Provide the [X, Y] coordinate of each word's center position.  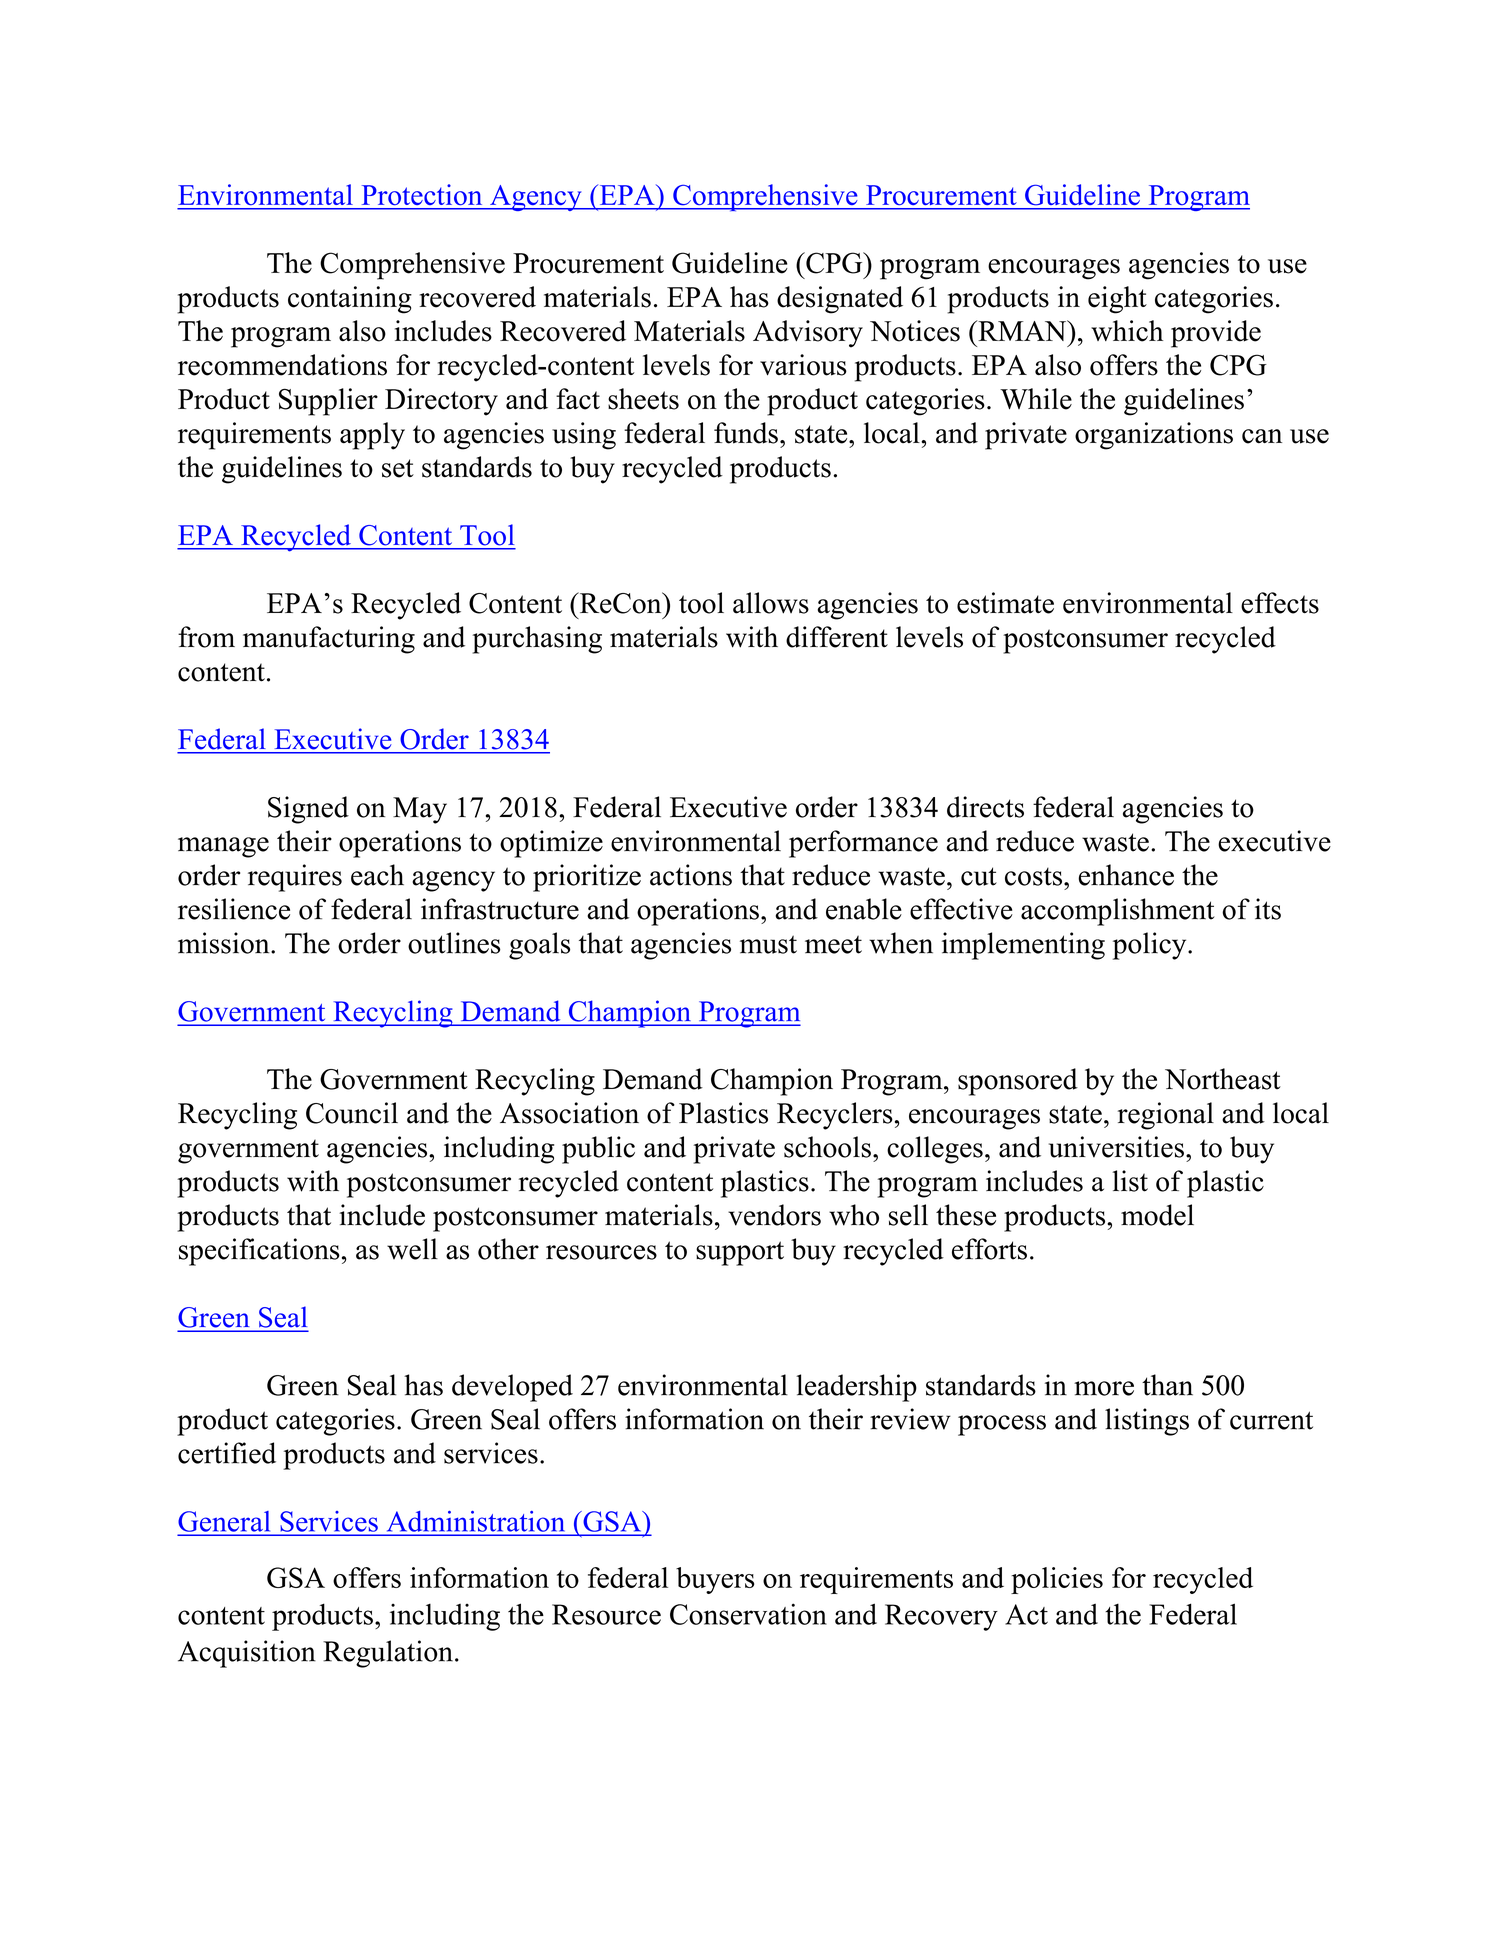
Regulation [388, 1654]
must [768, 944]
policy [1151, 946]
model [1157, 1215]
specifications [259, 1252]
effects [1280, 603]
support [740, 1253]
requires [295, 878]
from [206, 637]
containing [350, 300]
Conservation [748, 1614]
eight [1117, 300]
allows [771, 603]
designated [840, 300]
